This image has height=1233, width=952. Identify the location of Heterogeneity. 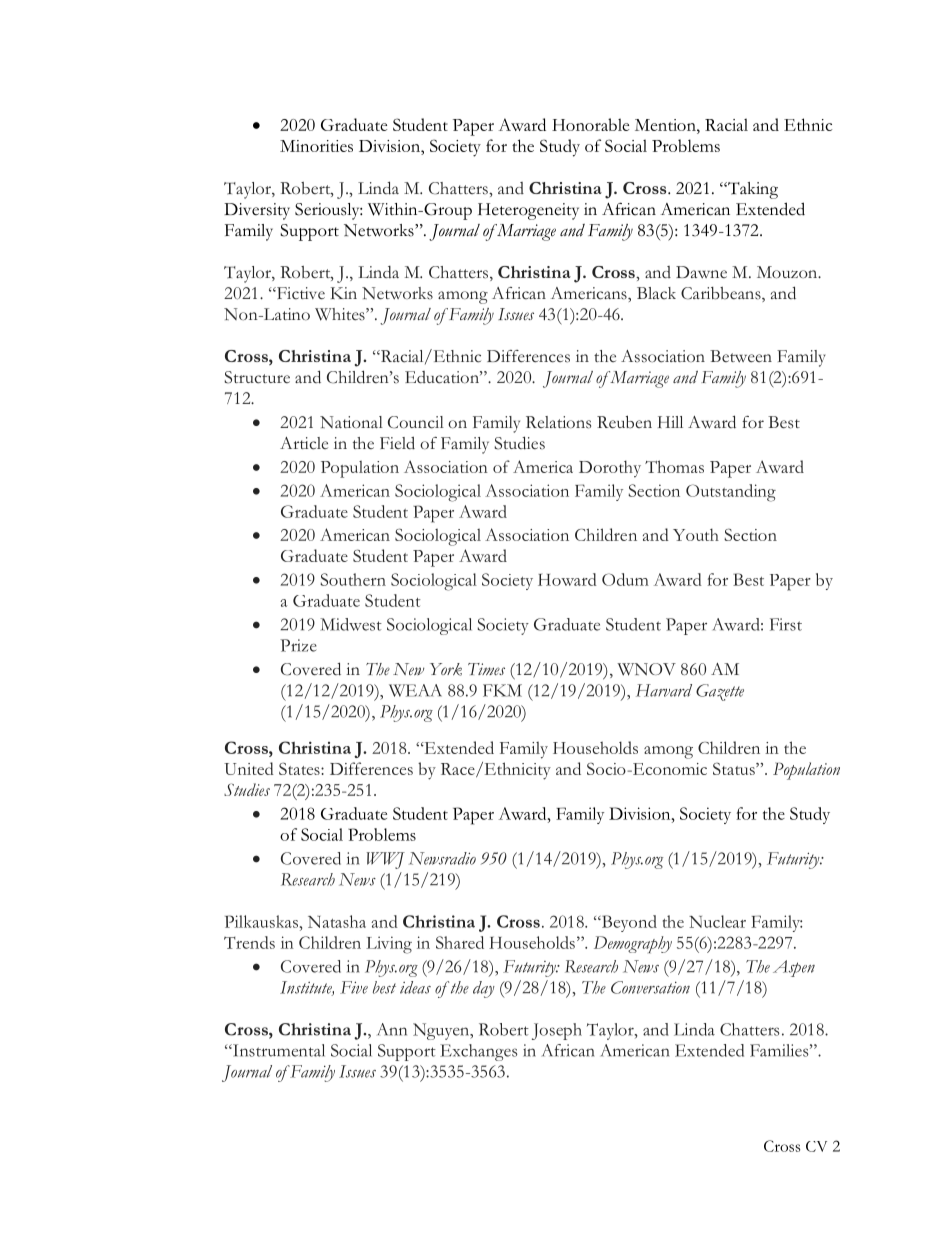
(528, 211).
